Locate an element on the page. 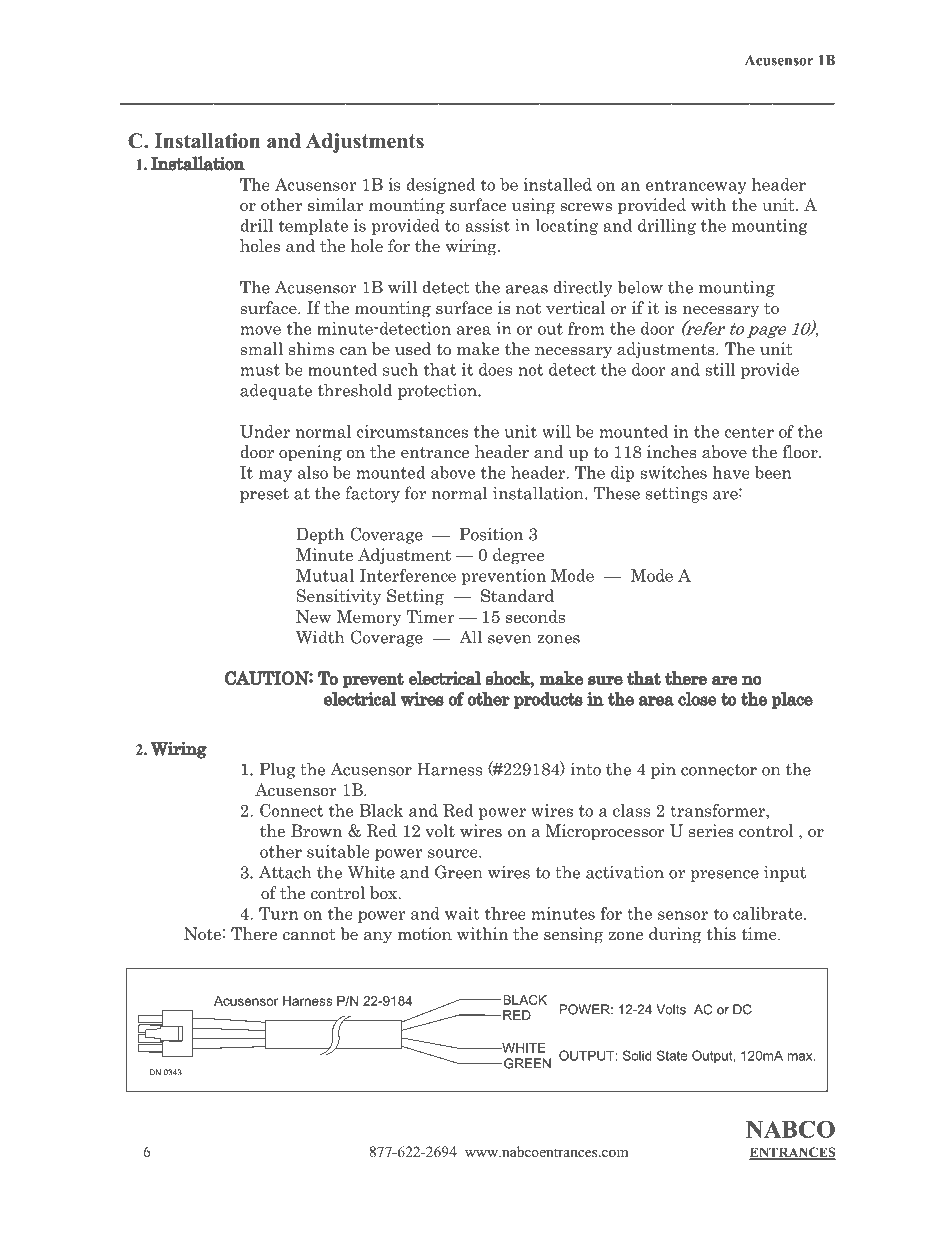  seven is located at coordinates (510, 639).
